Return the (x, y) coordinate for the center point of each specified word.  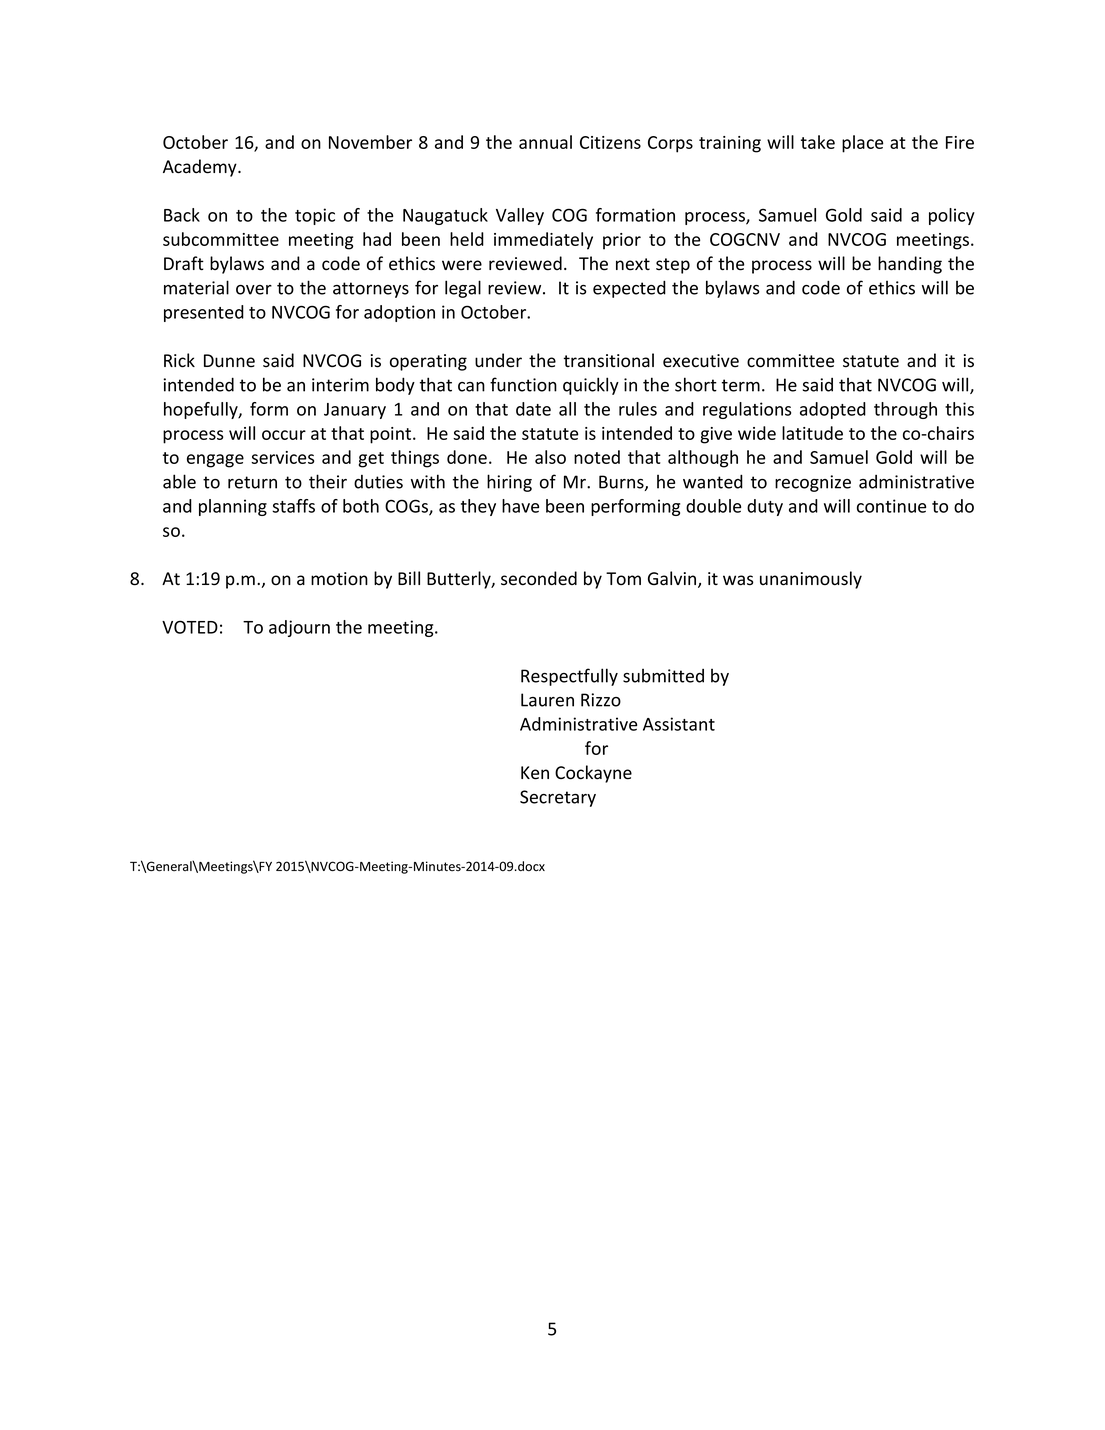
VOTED (190, 627)
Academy (201, 168)
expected (629, 289)
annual (545, 142)
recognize (813, 483)
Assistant (679, 724)
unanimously (811, 580)
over (254, 290)
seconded (539, 578)
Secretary (558, 798)
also (550, 457)
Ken (535, 773)
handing (910, 265)
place (862, 144)
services (282, 457)
